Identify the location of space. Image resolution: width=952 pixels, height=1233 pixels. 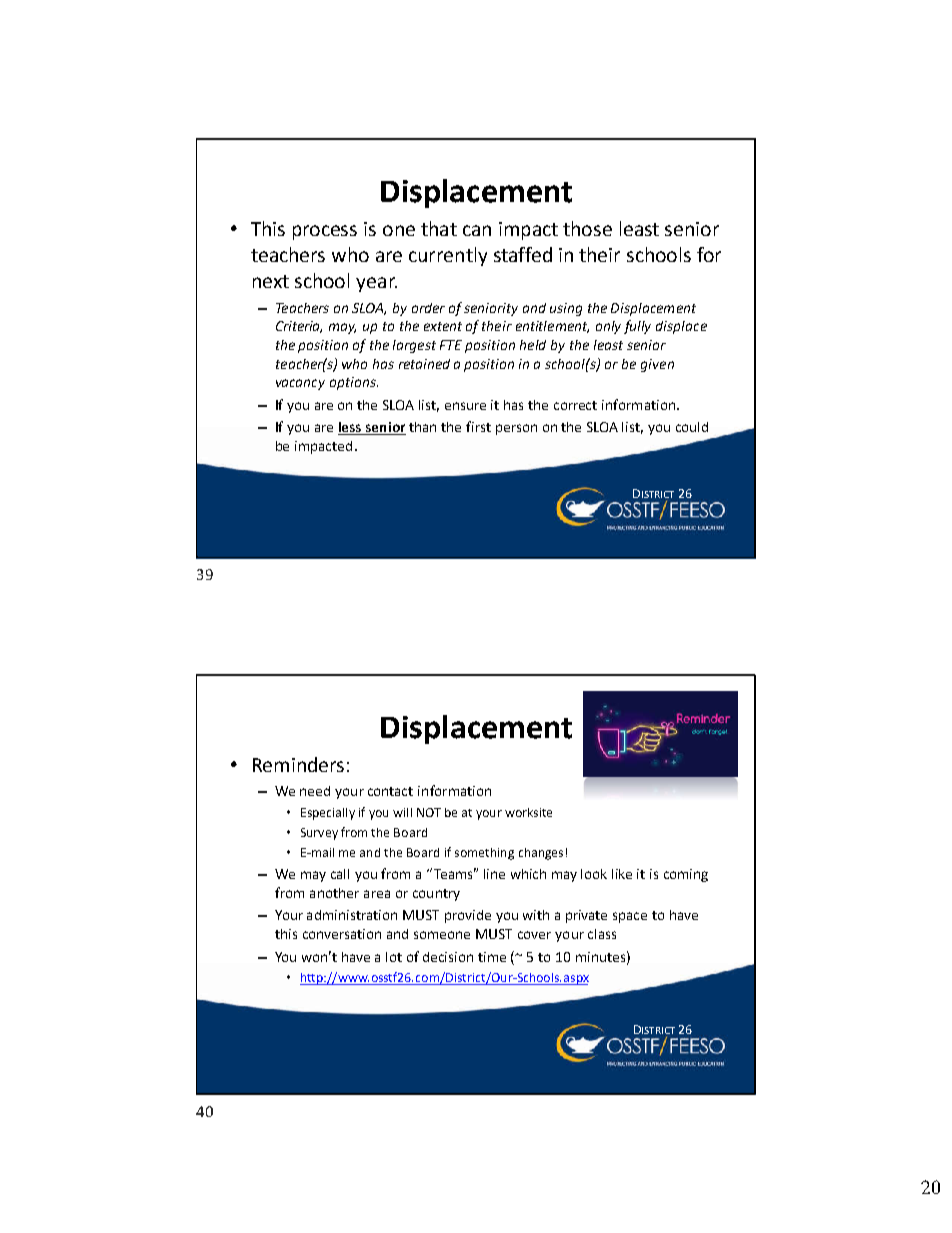
(630, 917).
